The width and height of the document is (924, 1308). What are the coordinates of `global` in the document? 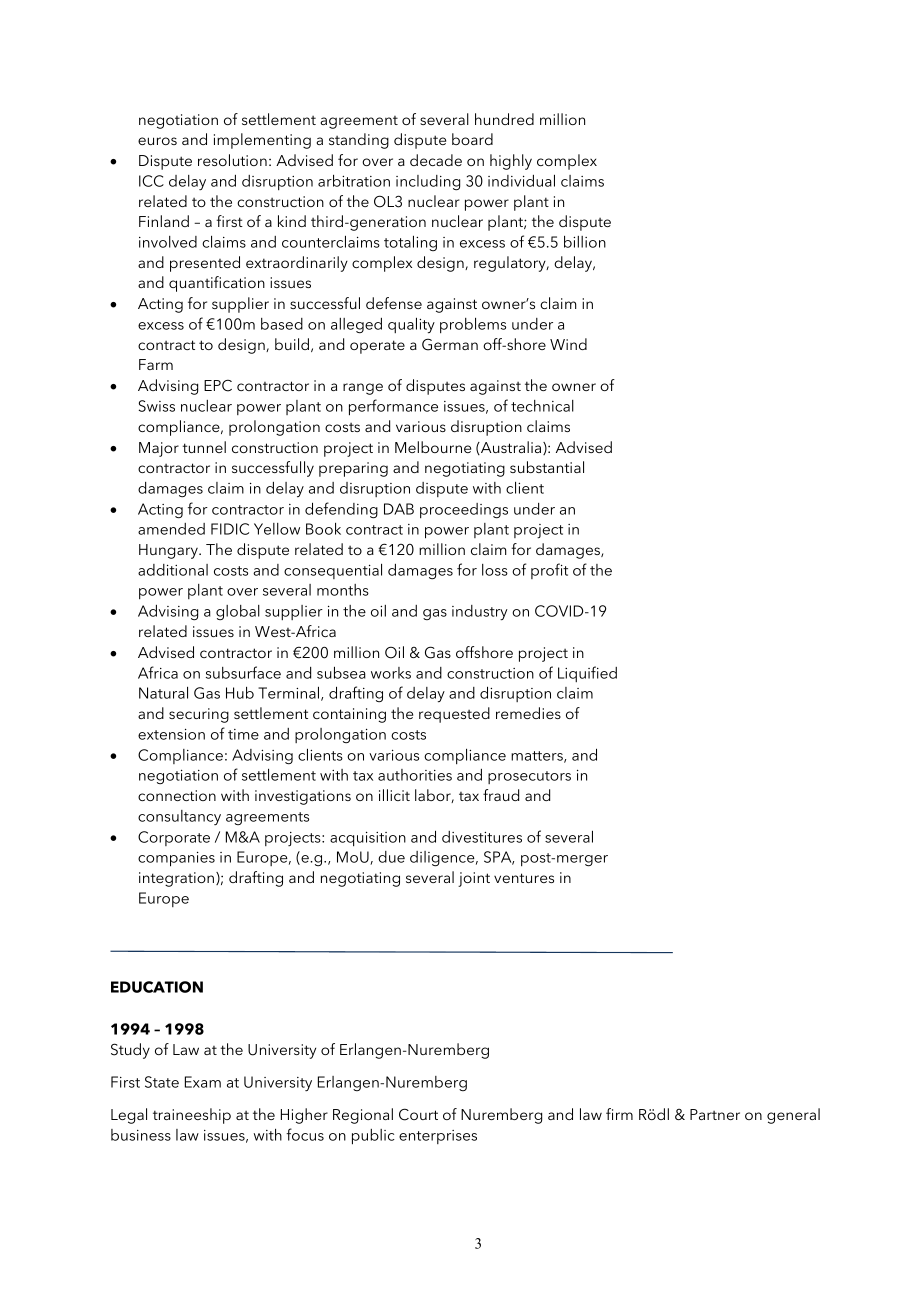 It's located at (238, 612).
